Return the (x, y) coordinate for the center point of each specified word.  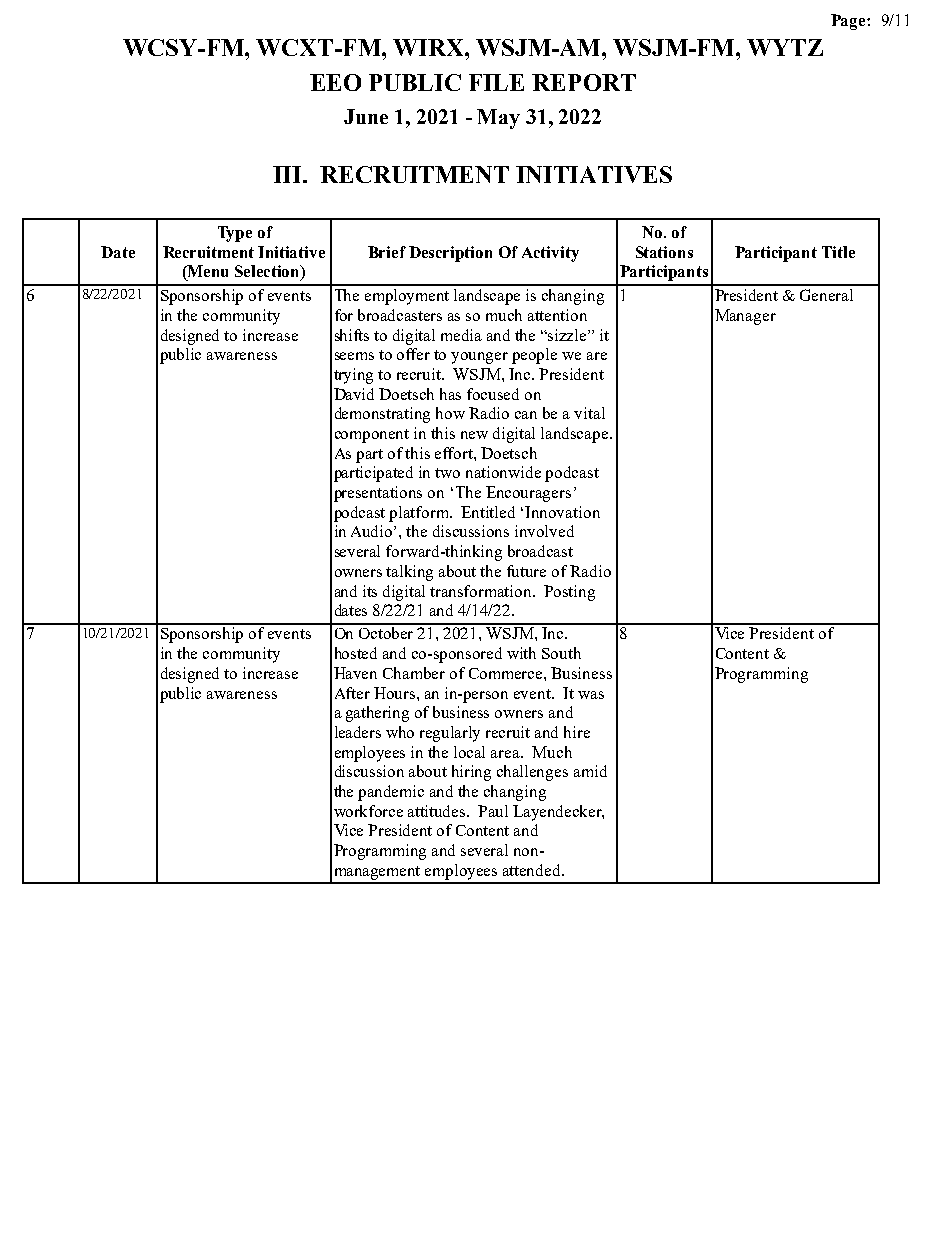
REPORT (584, 82)
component (372, 436)
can (526, 415)
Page (849, 22)
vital (589, 413)
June (366, 116)
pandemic (391, 793)
